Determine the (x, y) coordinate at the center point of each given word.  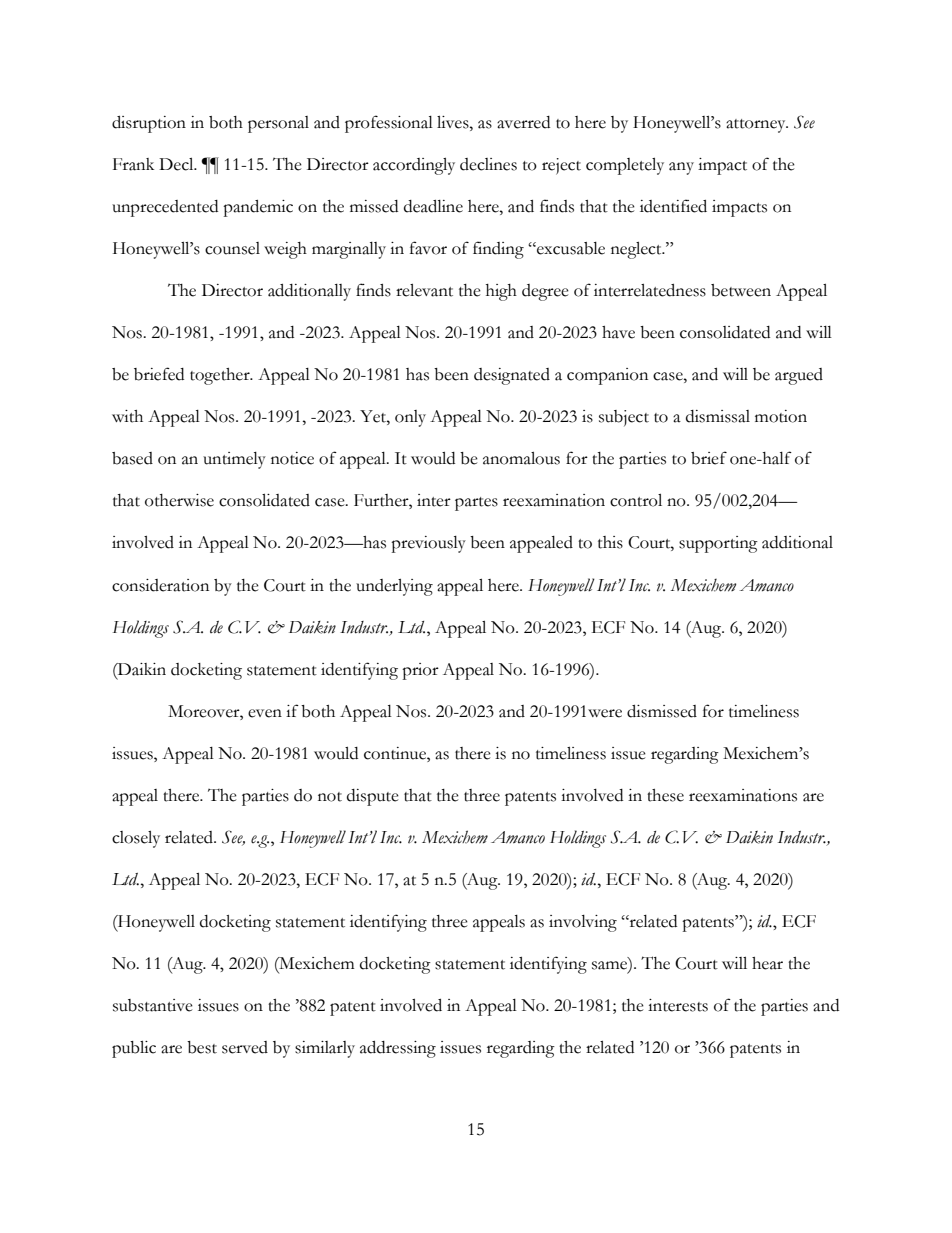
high (501, 292)
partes (476, 504)
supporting (718, 544)
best (202, 1047)
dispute (373, 797)
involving (583, 923)
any (681, 168)
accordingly (414, 166)
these (665, 795)
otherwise (179, 500)
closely (136, 839)
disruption (149, 124)
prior (420, 671)
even (265, 713)
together (221, 376)
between (741, 290)
